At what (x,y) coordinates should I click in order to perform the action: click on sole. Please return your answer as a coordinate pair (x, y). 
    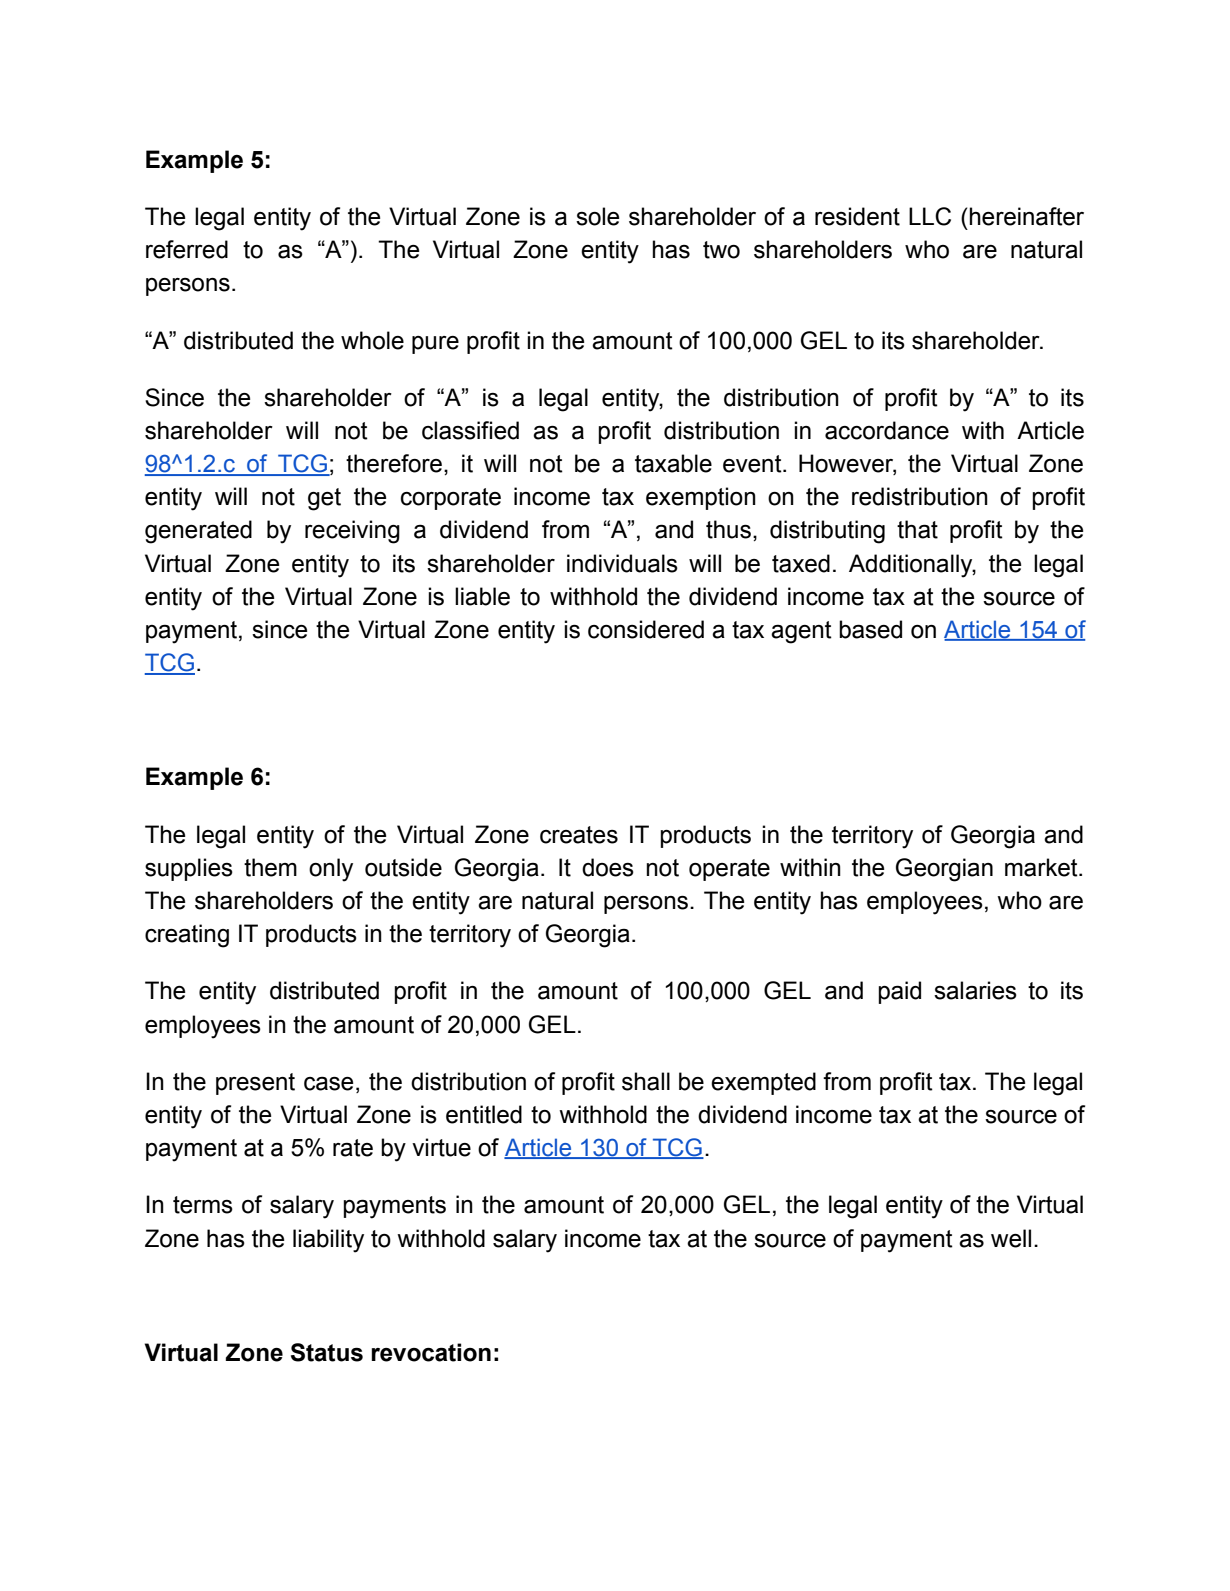
    Looking at the image, I should click on (597, 216).
